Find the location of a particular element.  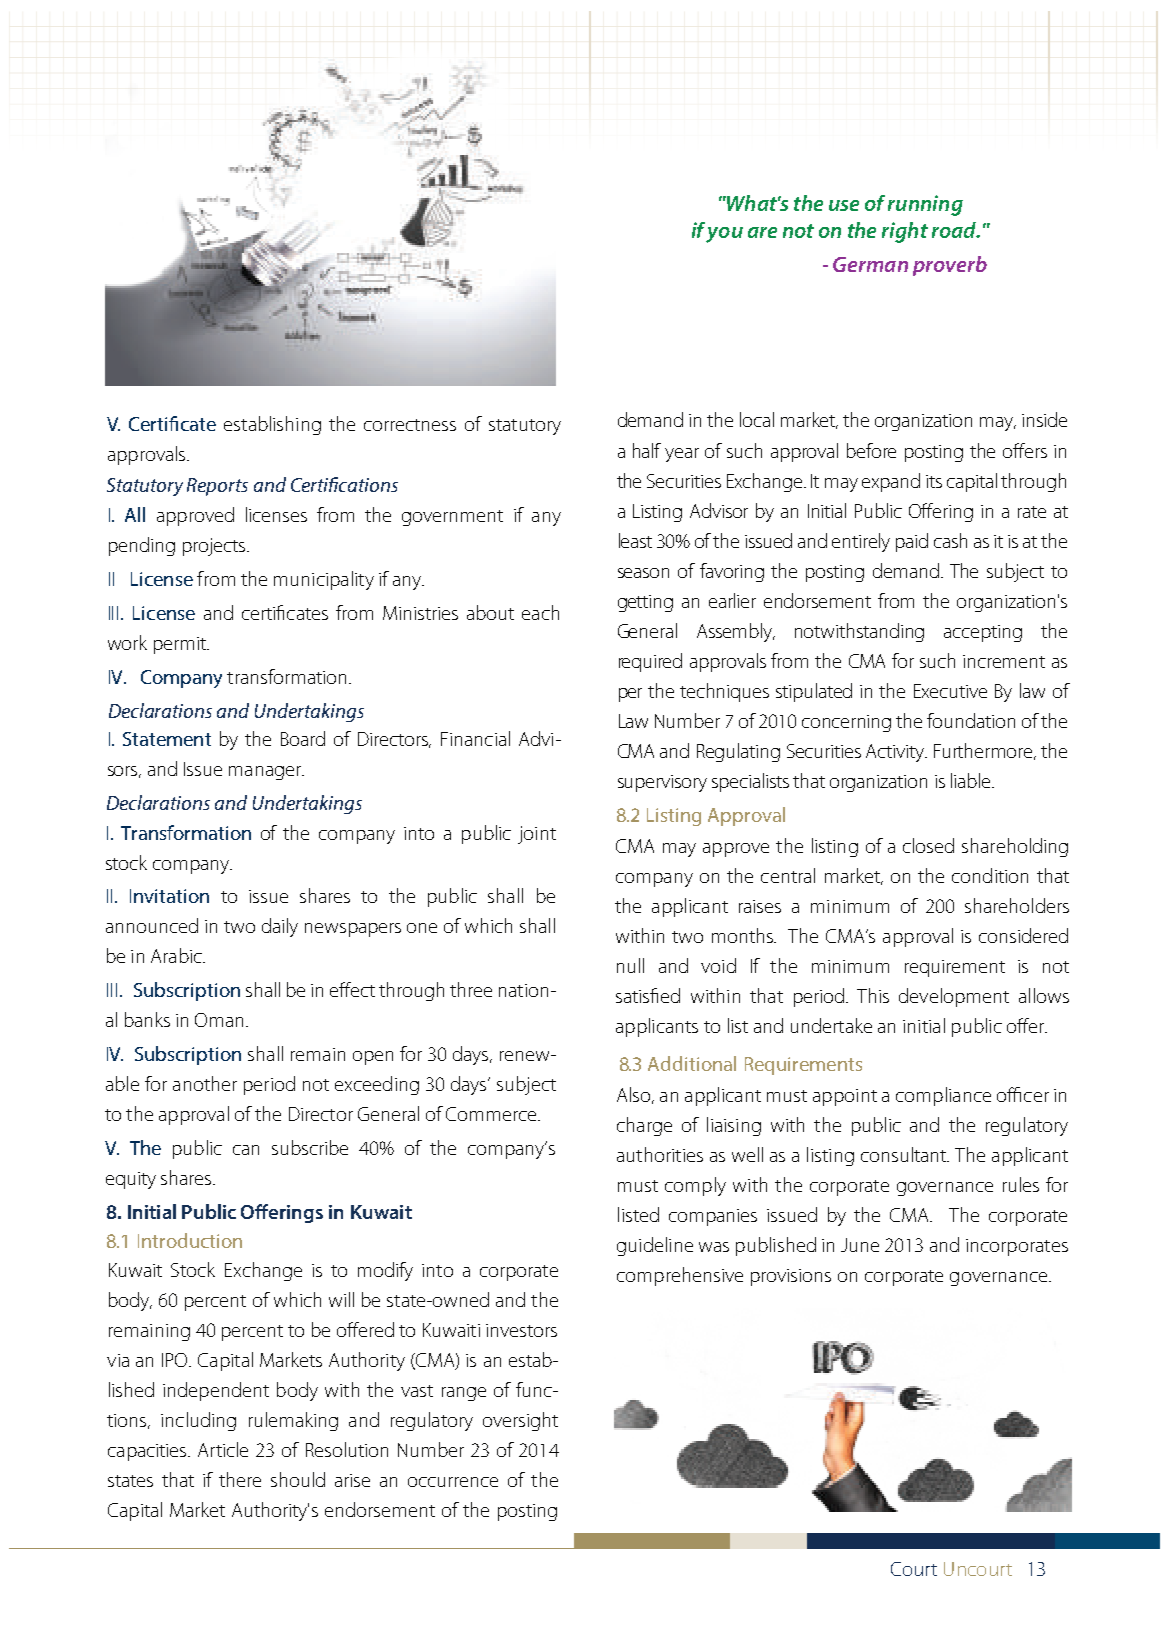

Oman is located at coordinates (221, 1020).
